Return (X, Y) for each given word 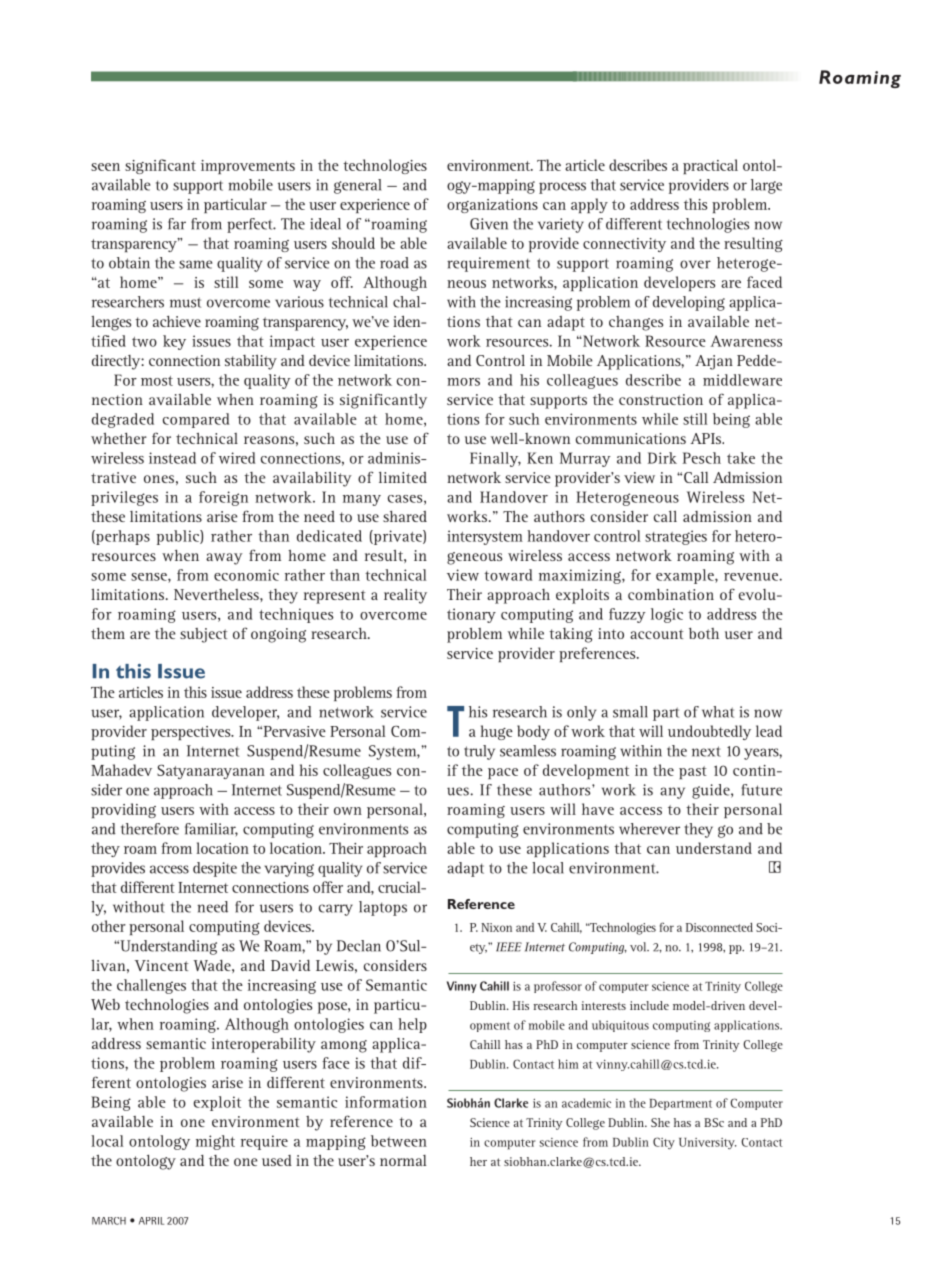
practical (710, 166)
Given (489, 224)
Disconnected (719, 927)
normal (403, 1160)
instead (172, 458)
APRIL (151, 1221)
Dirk (662, 458)
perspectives (192, 733)
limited (403, 477)
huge (496, 732)
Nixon (496, 927)
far (177, 224)
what (718, 712)
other (109, 926)
